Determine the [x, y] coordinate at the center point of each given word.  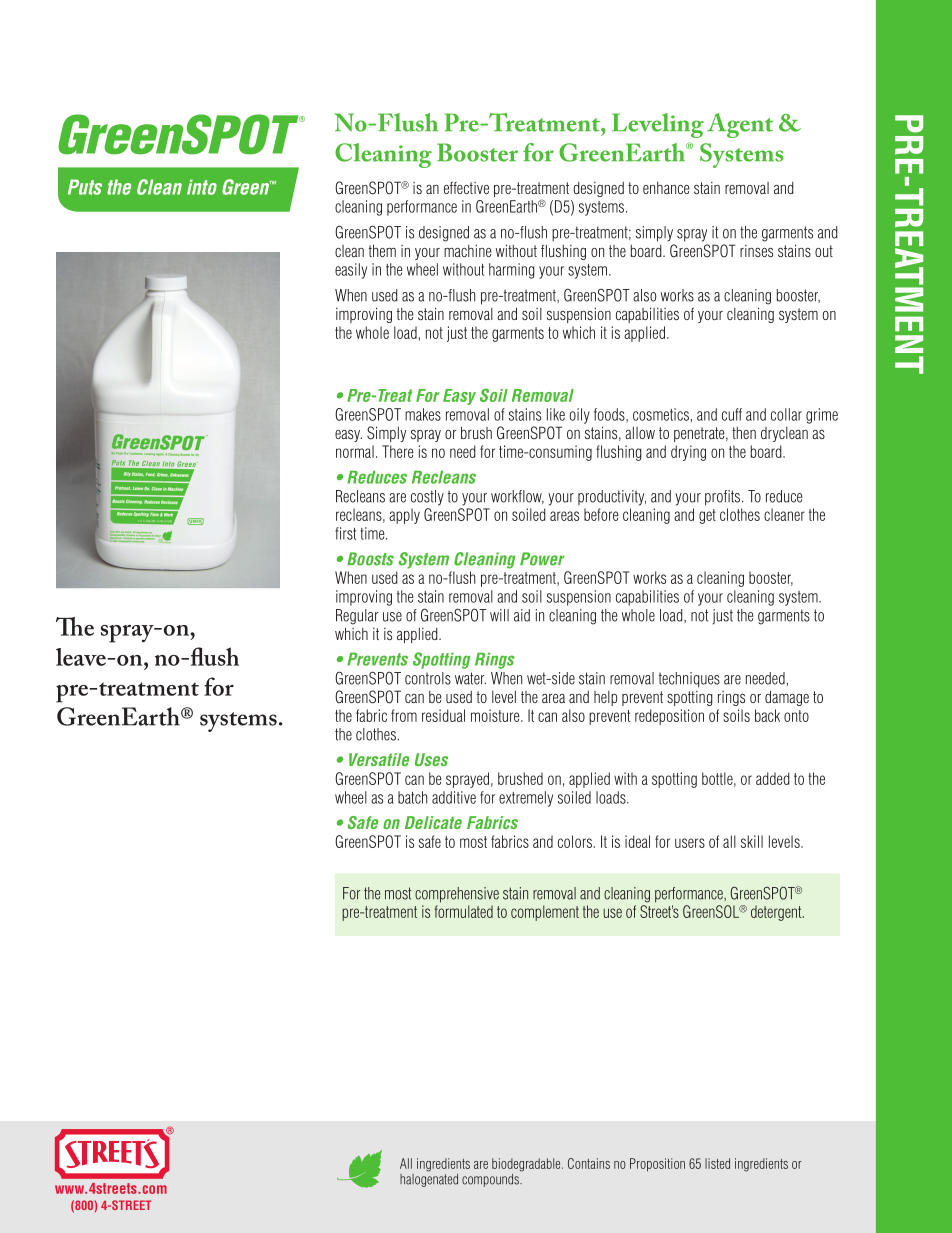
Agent [740, 125]
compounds [491, 1180]
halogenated [429, 1179]
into [202, 187]
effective [466, 188]
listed [717, 1163]
